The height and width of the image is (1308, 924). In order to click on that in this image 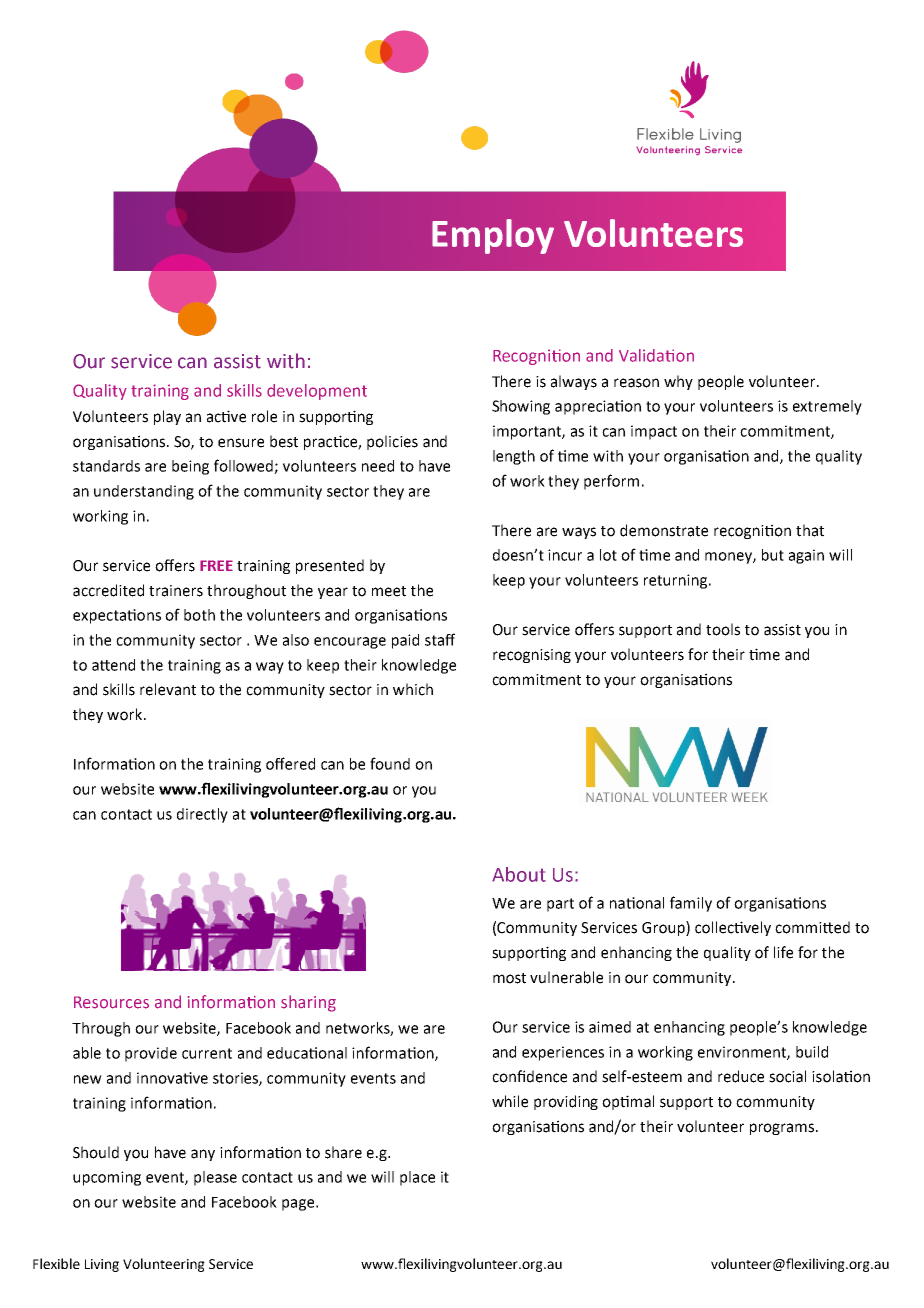, I will do `click(810, 530)`.
